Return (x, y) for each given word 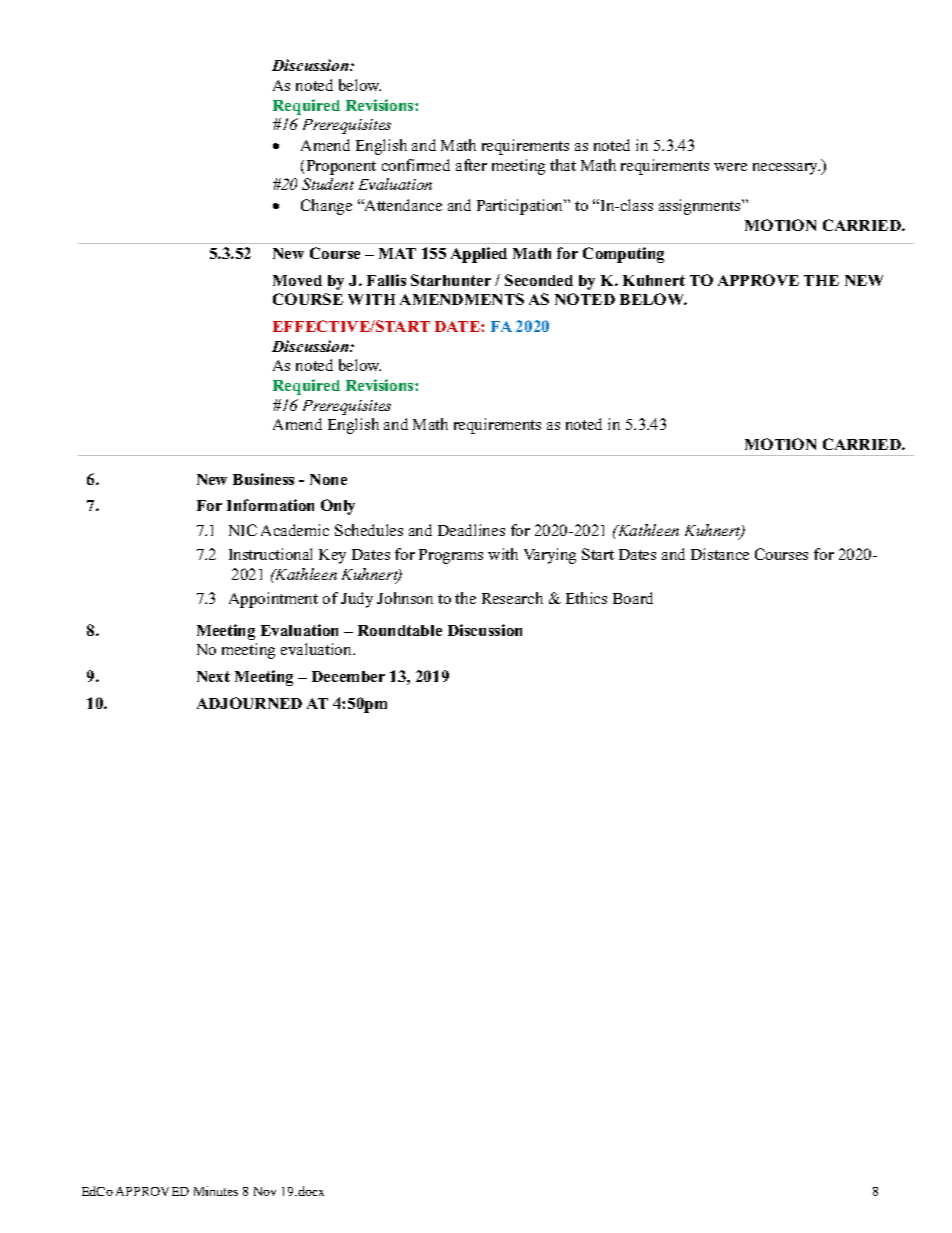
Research (512, 598)
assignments (701, 207)
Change (326, 207)
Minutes (216, 1191)
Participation (521, 207)
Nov (265, 1191)
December (348, 676)
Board (633, 598)
